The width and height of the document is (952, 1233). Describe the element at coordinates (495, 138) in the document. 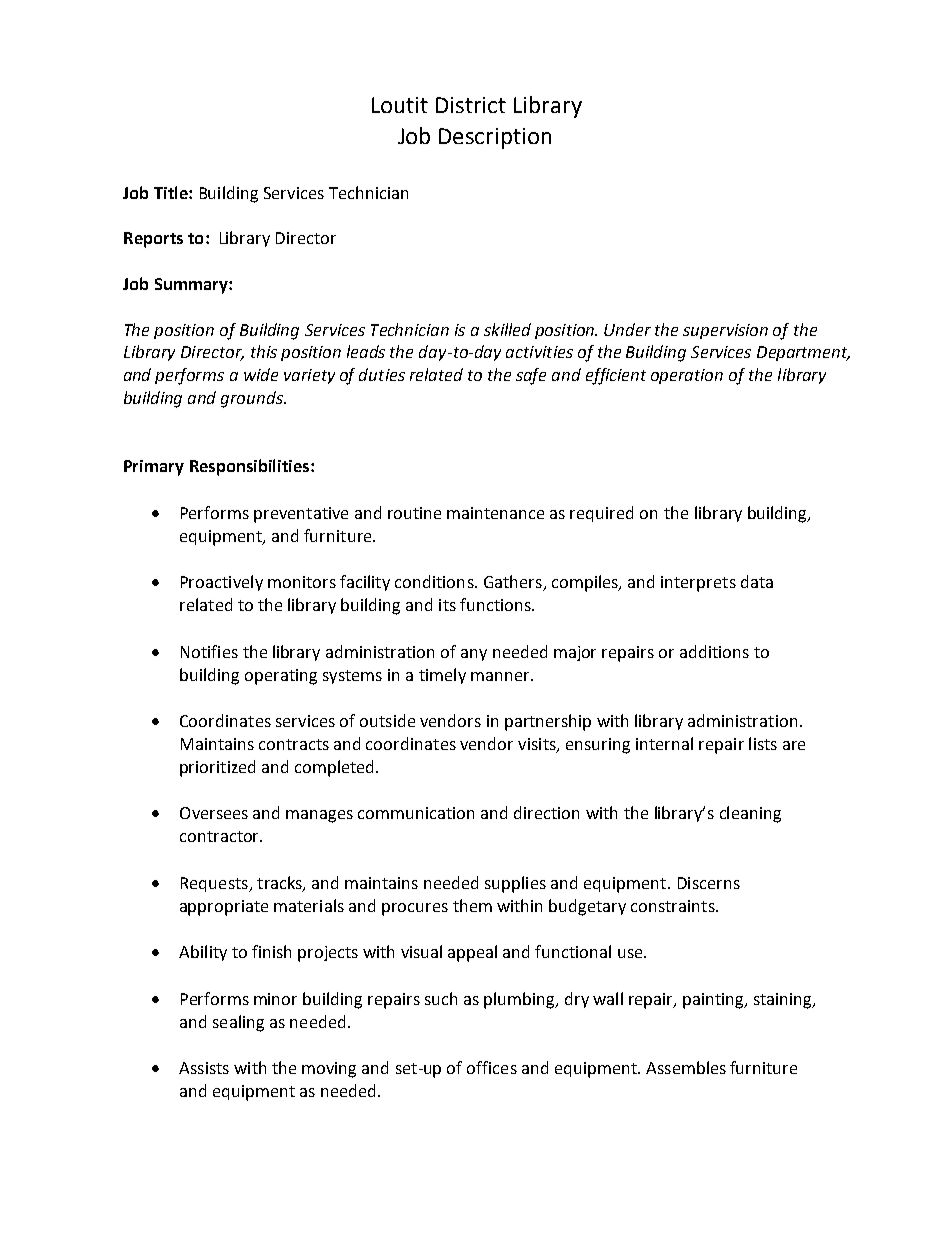

I see `Description` at that location.
